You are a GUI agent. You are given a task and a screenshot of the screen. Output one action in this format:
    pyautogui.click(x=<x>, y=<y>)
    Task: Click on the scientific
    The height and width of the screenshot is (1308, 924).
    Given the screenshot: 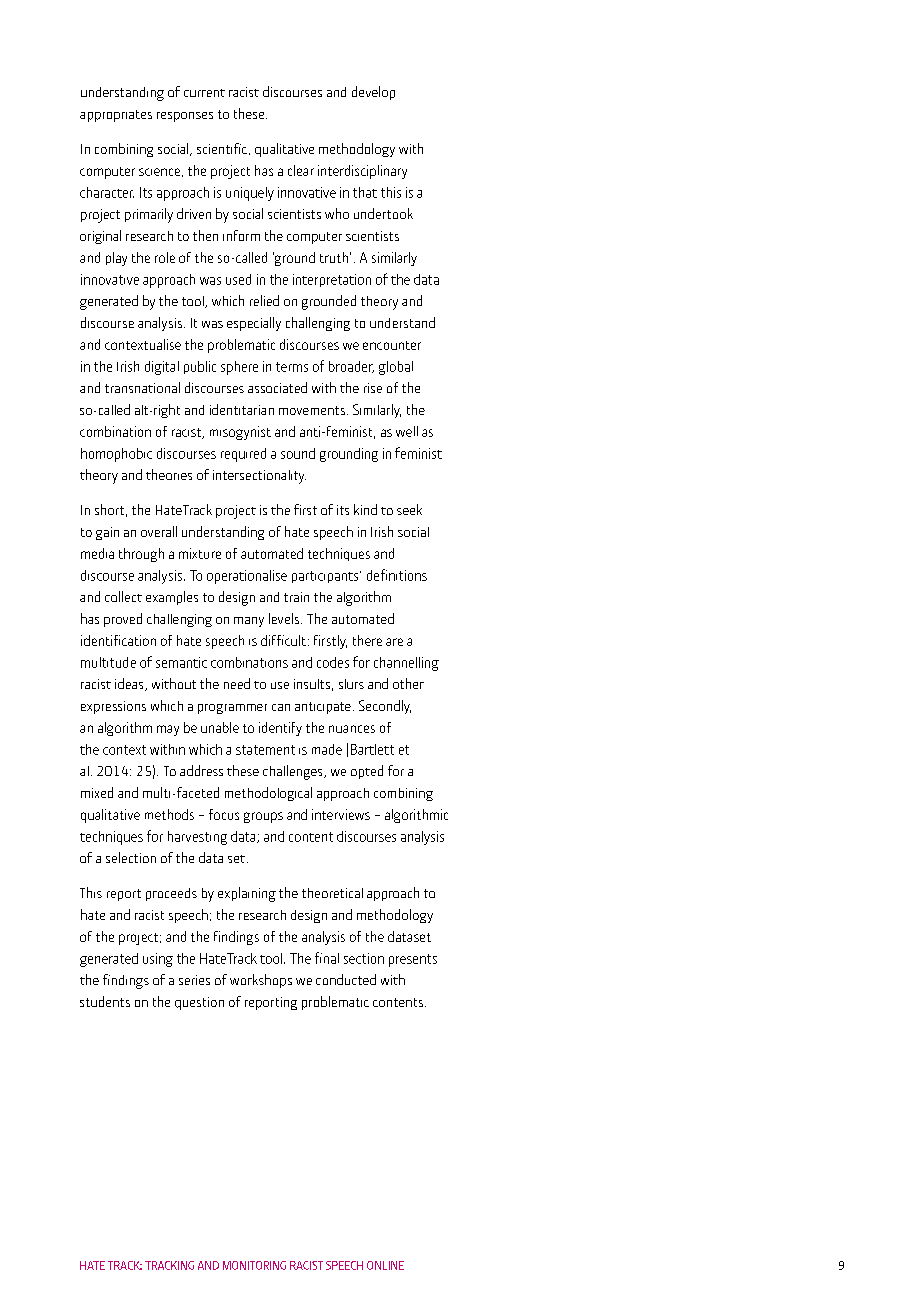 What is the action you would take?
    pyautogui.click(x=223, y=149)
